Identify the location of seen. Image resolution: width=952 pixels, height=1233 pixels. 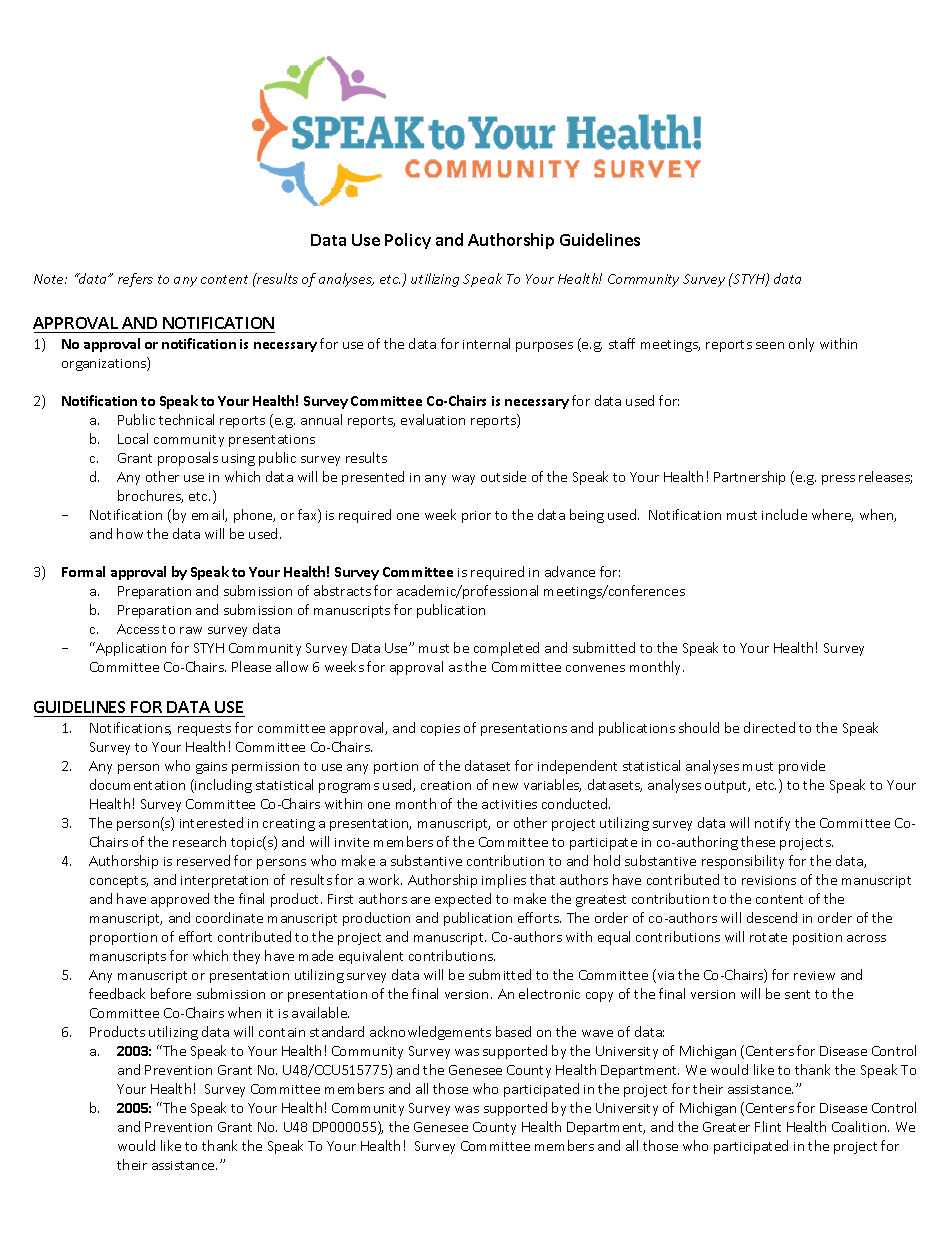
(770, 345).
